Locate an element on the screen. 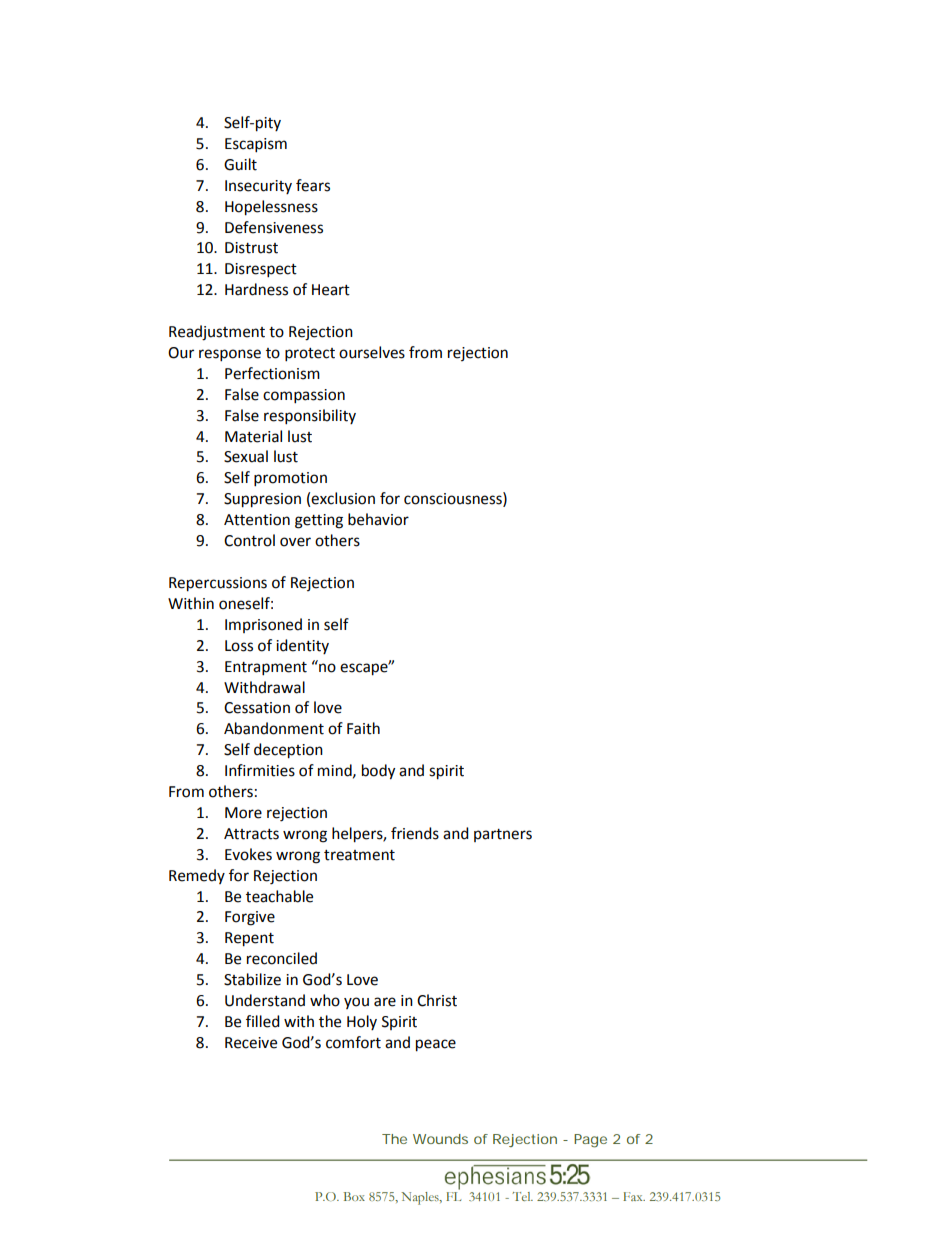  friends is located at coordinates (415, 833).
